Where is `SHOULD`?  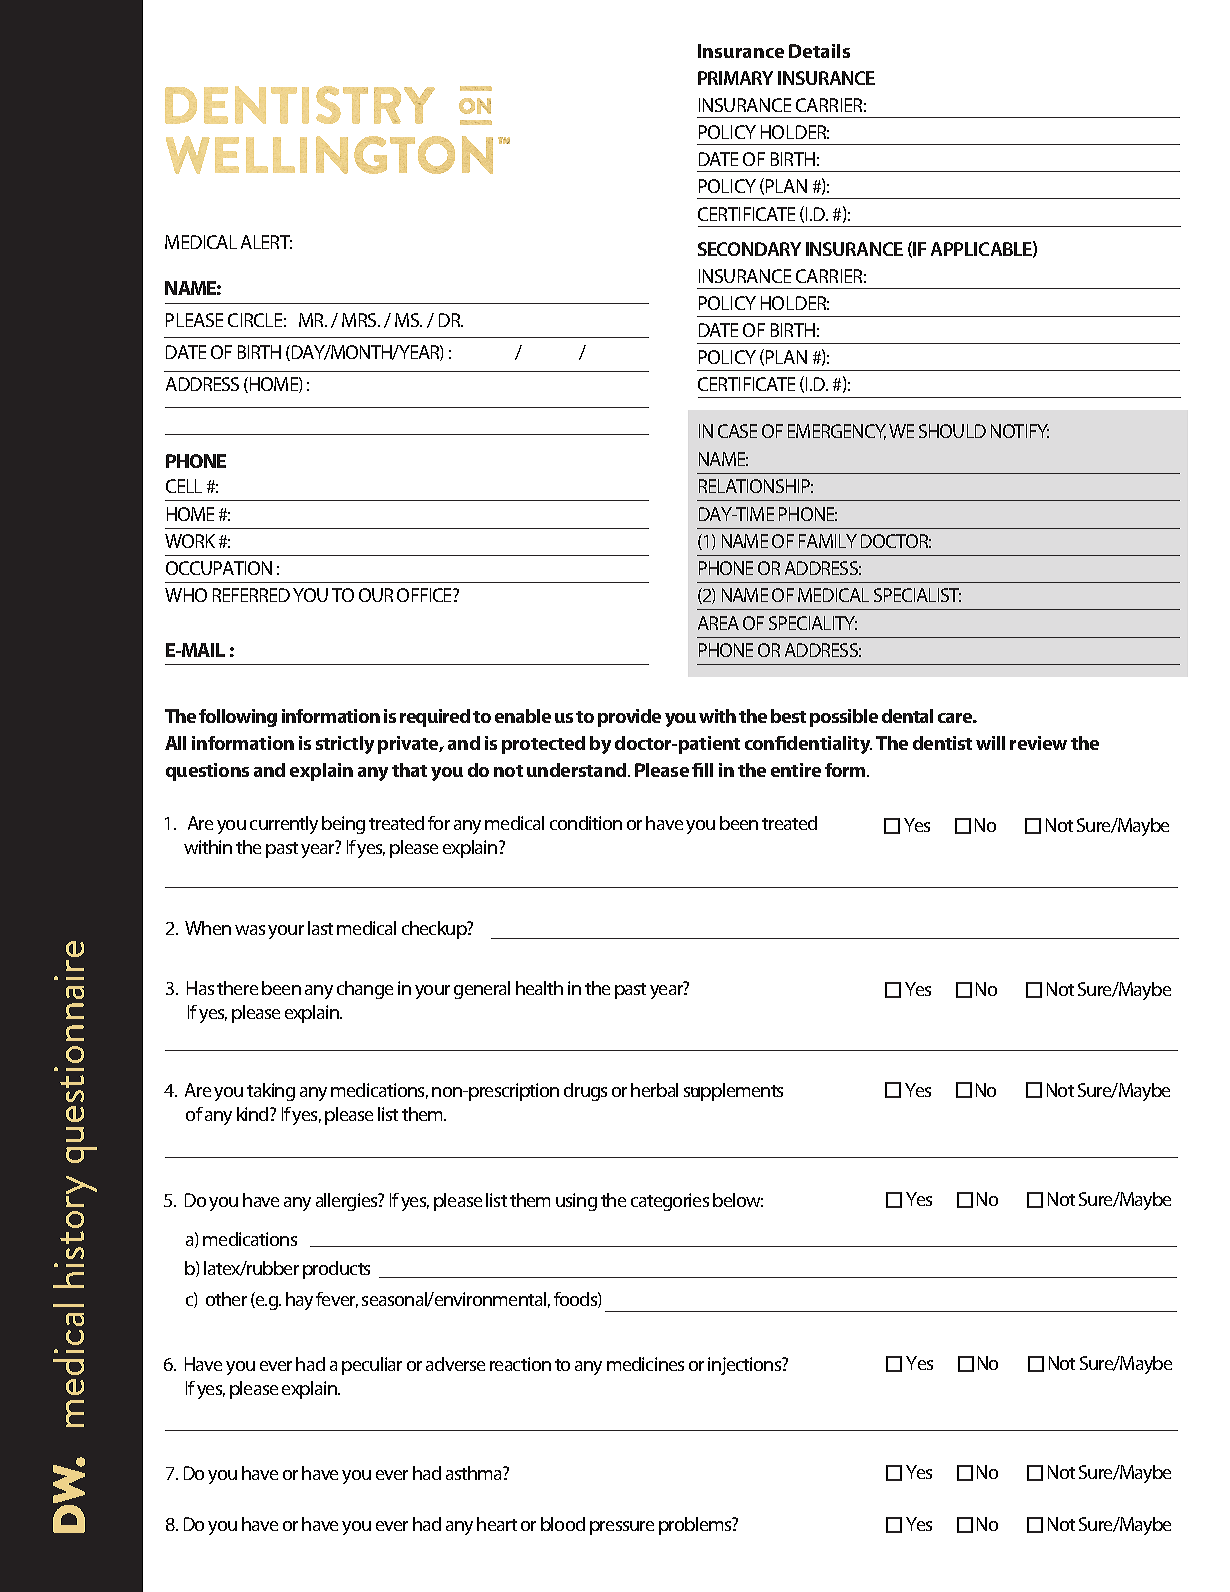
SHOULD is located at coordinates (952, 431).
